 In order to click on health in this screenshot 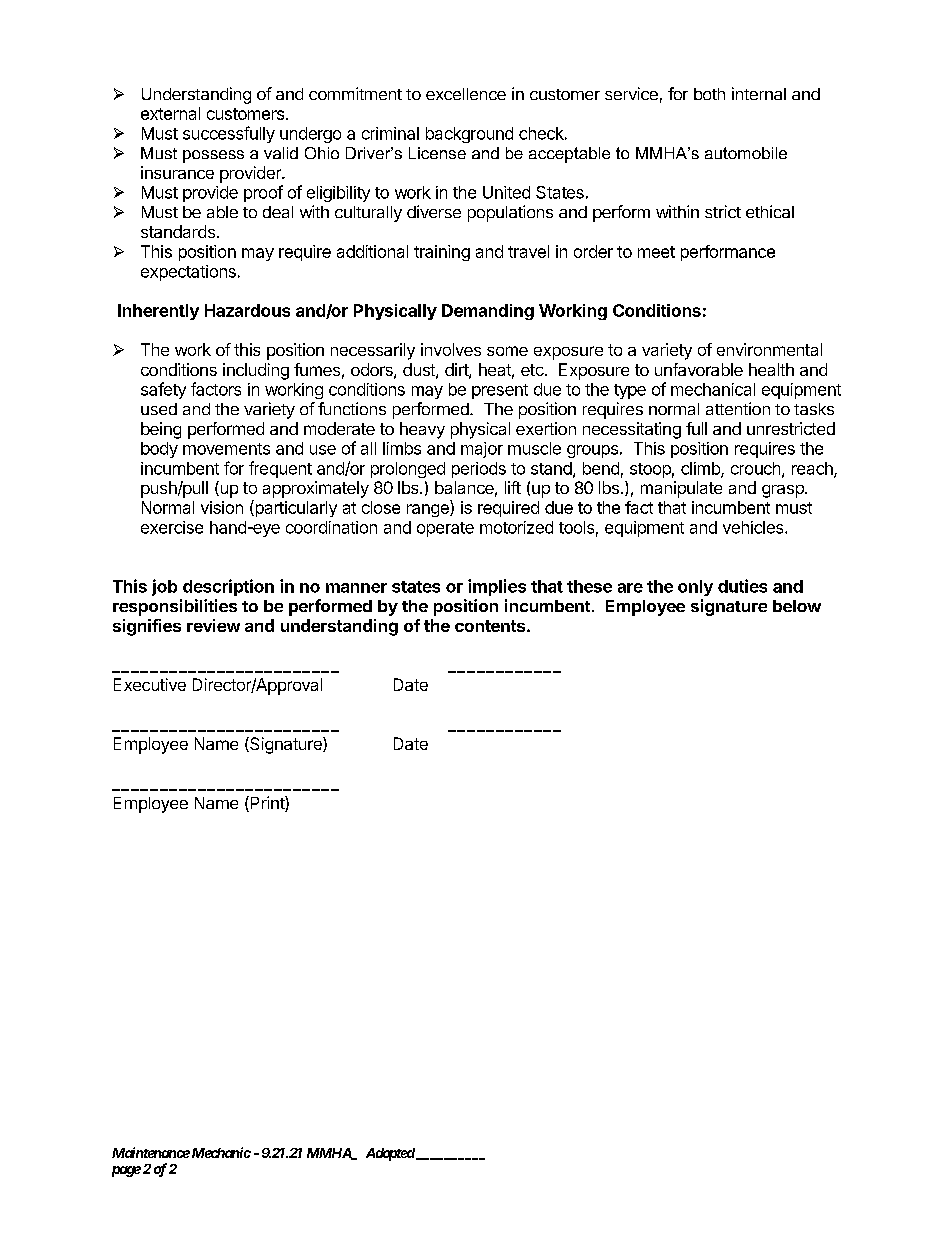, I will do `click(771, 369)`.
